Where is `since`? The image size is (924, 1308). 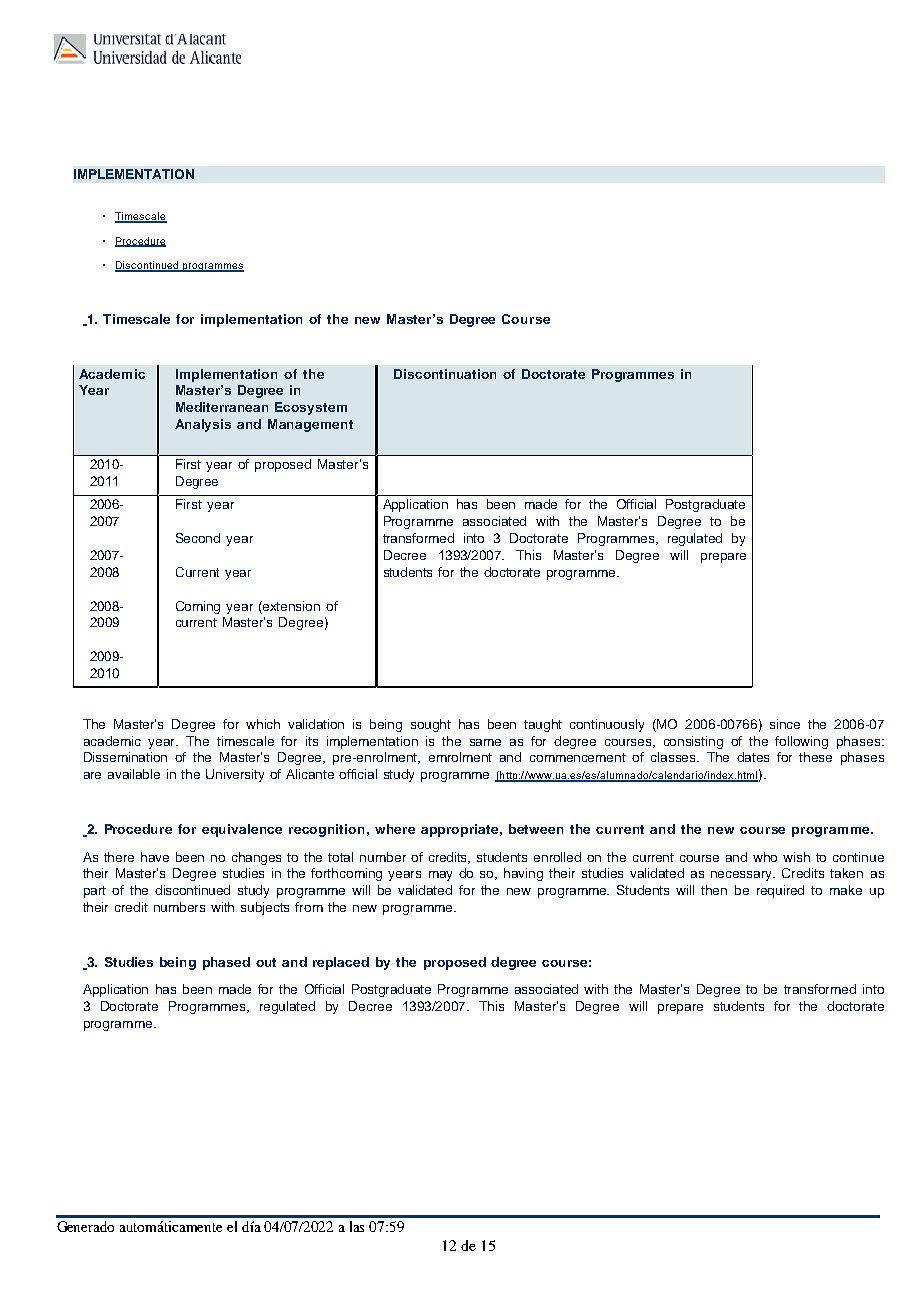
since is located at coordinates (785, 724).
